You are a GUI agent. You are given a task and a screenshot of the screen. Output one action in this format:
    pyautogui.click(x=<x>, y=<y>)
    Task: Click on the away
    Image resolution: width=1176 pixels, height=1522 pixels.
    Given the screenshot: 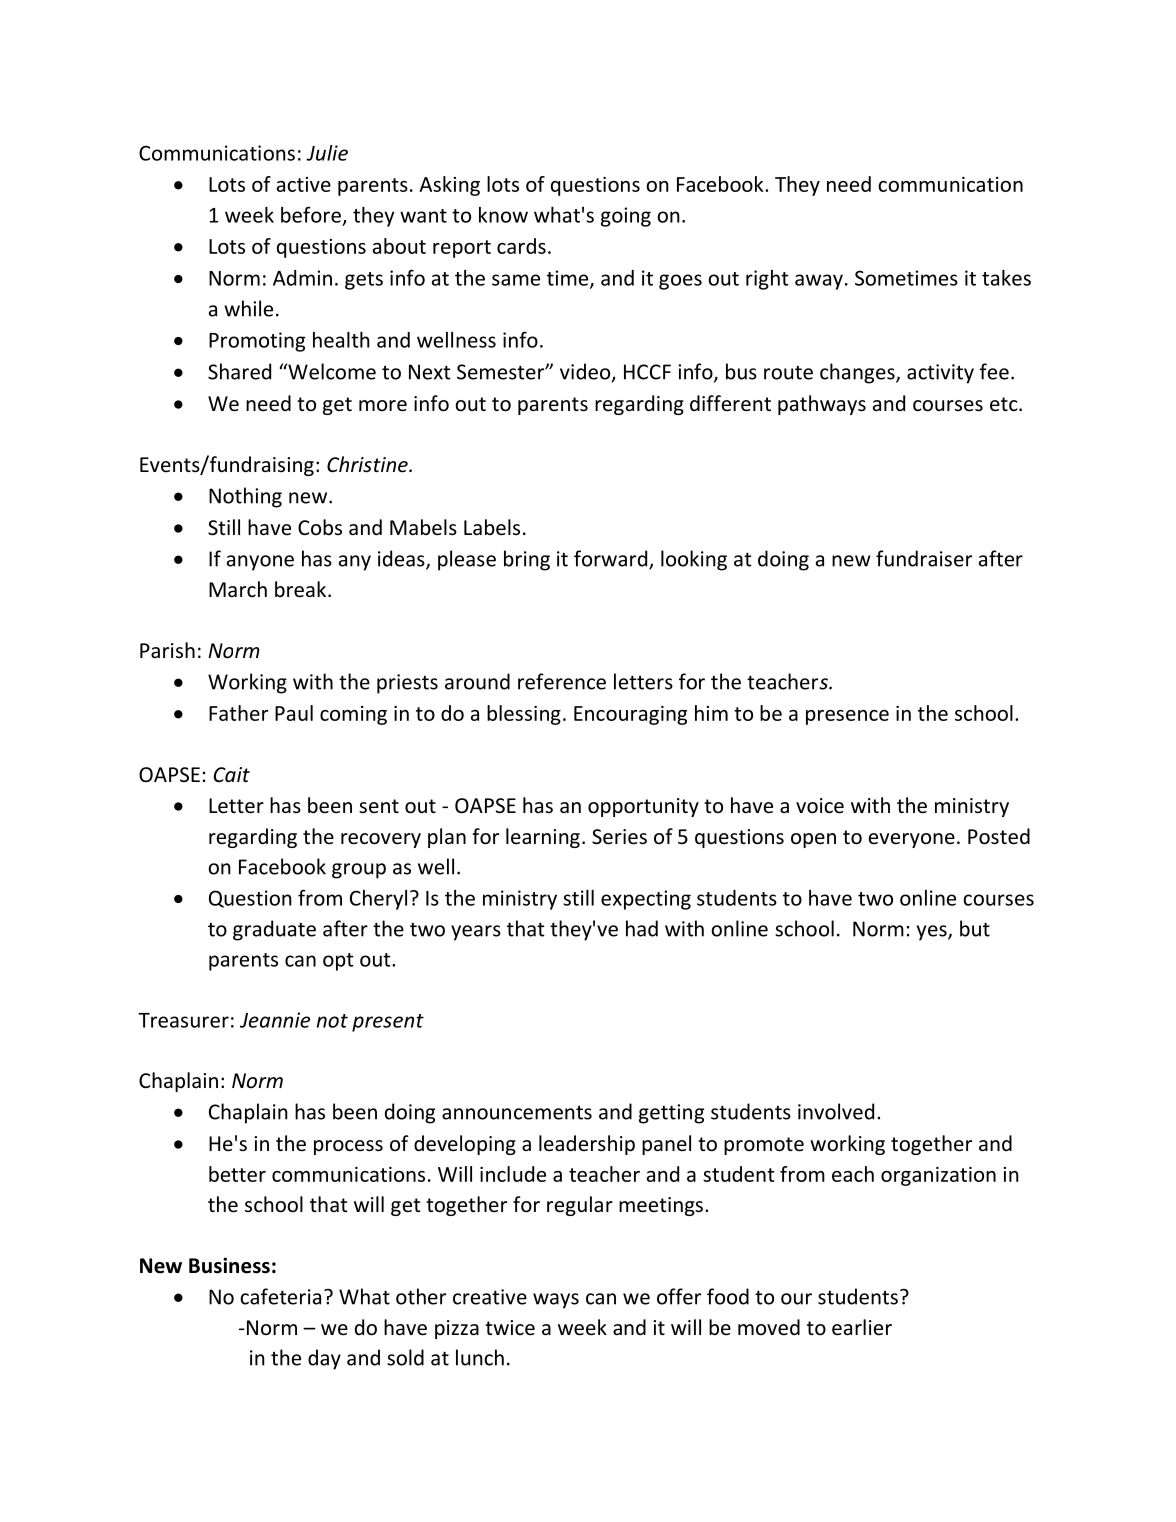 What is the action you would take?
    pyautogui.click(x=819, y=282)
